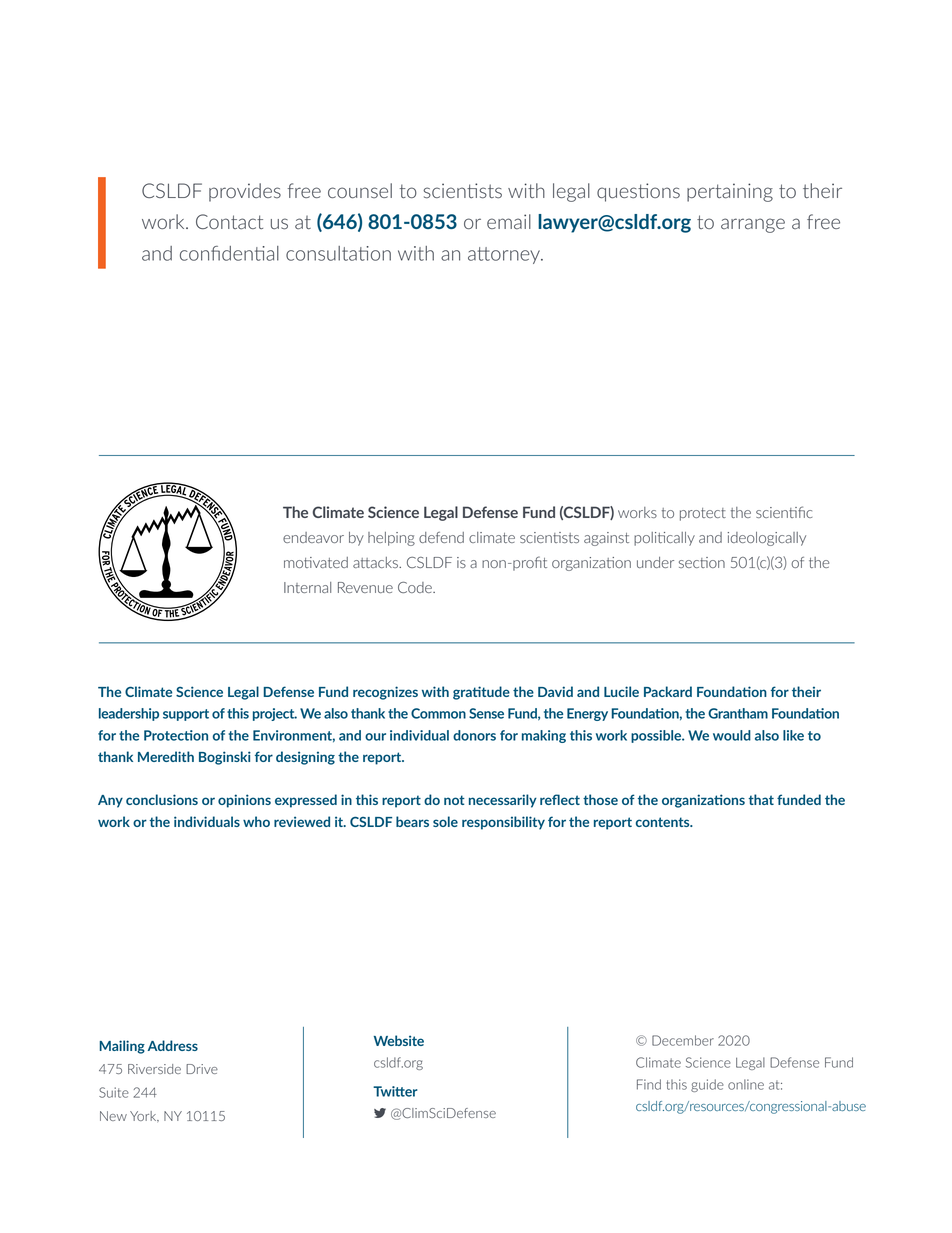  What do you see at coordinates (202, 1069) in the screenshot?
I see `Drive` at bounding box center [202, 1069].
